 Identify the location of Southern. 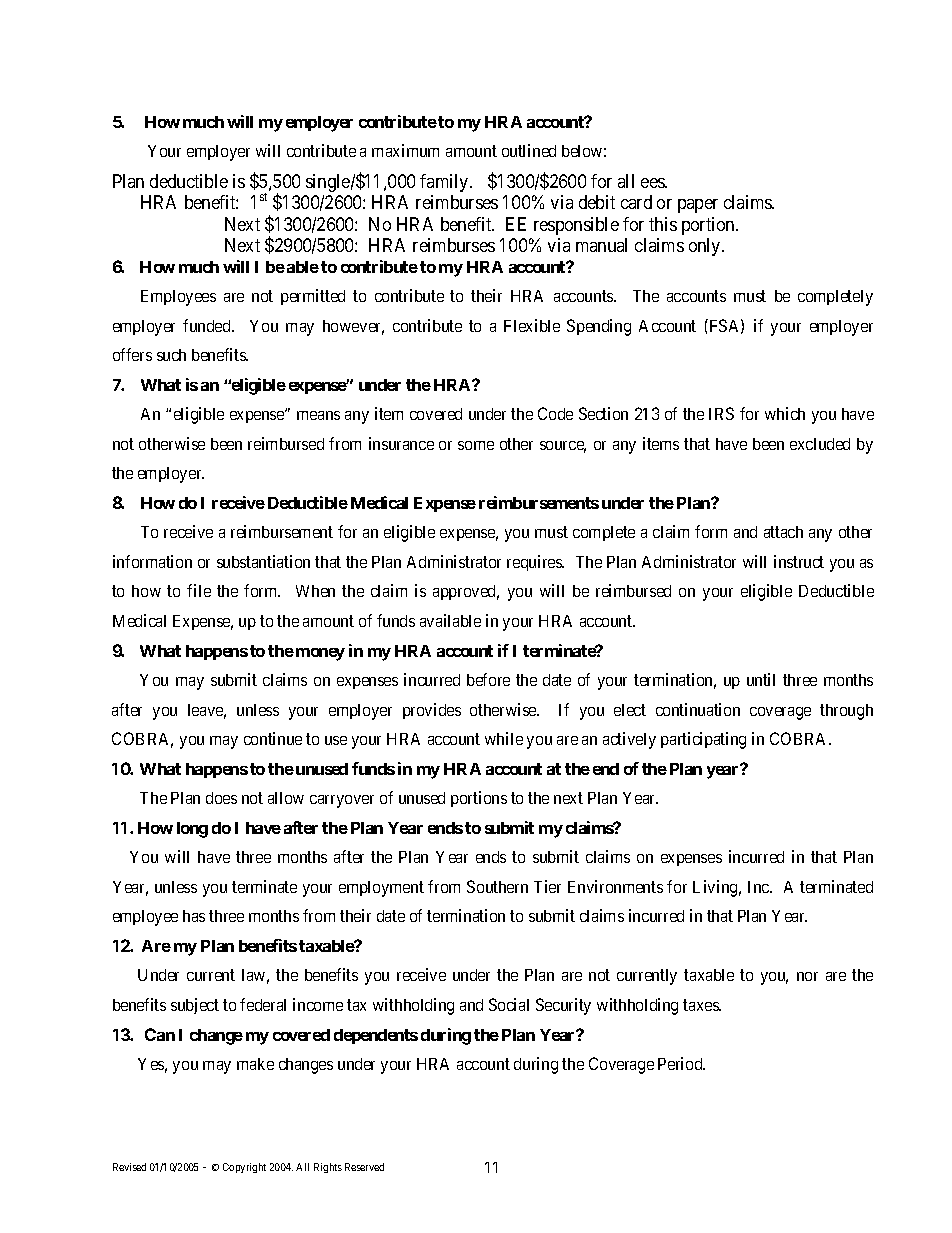
(497, 886).
